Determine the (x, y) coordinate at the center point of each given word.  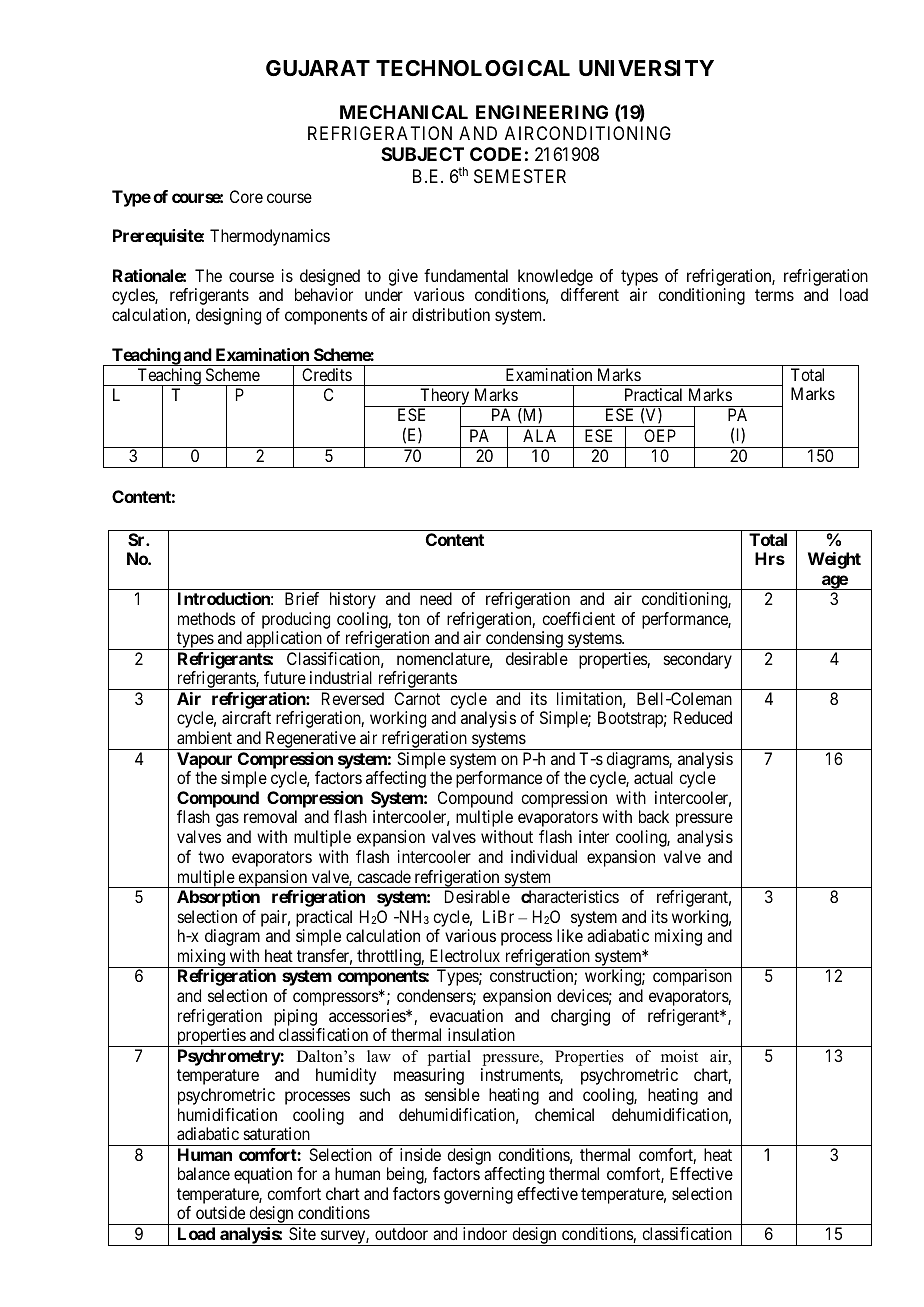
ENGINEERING (542, 112)
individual (544, 856)
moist (679, 1056)
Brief (302, 598)
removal (270, 816)
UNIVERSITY (646, 68)
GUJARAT (318, 68)
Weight (834, 560)
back (654, 816)
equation (263, 1175)
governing (478, 1195)
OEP (660, 435)
